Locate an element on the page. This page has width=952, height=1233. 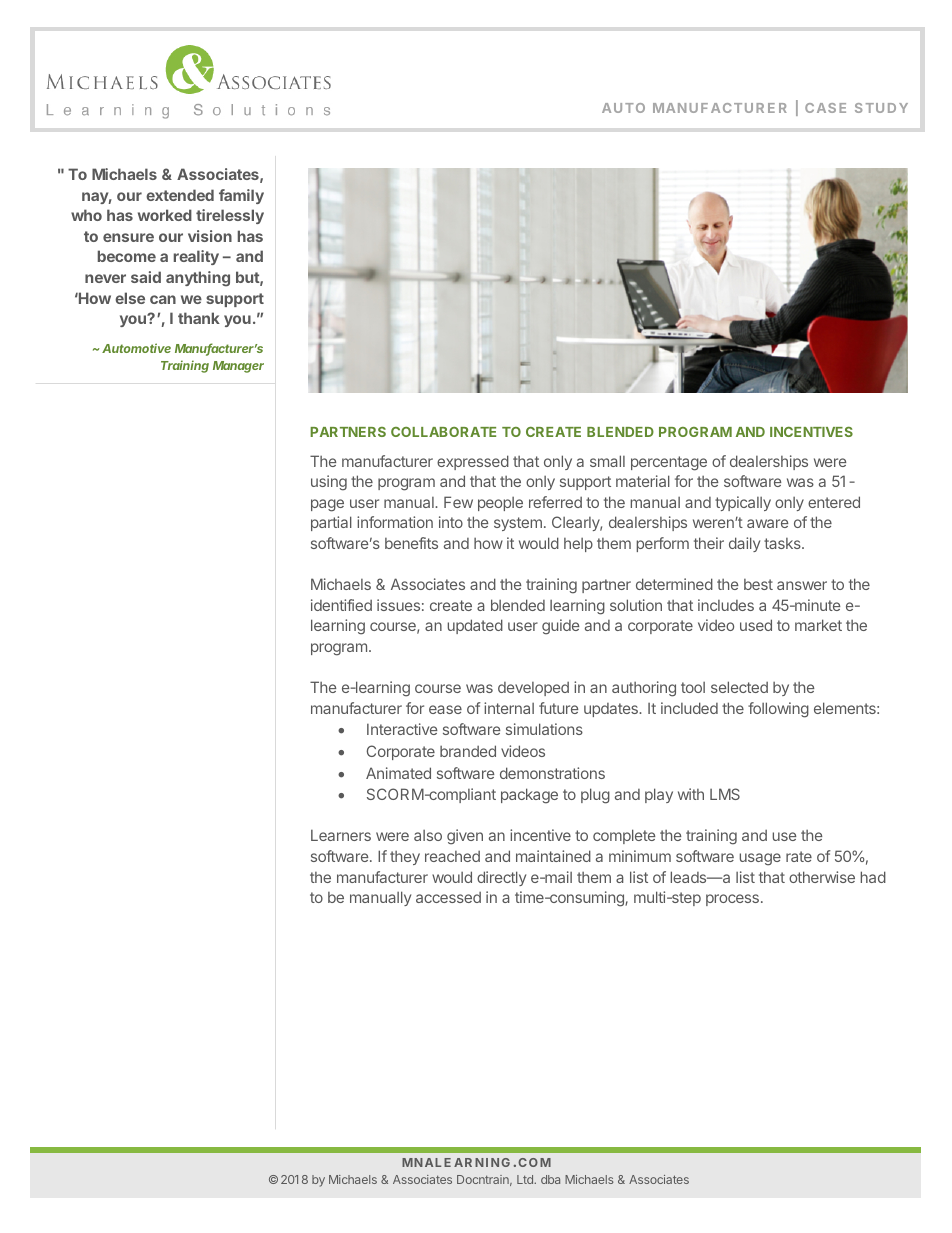
worked is located at coordinates (165, 215).
